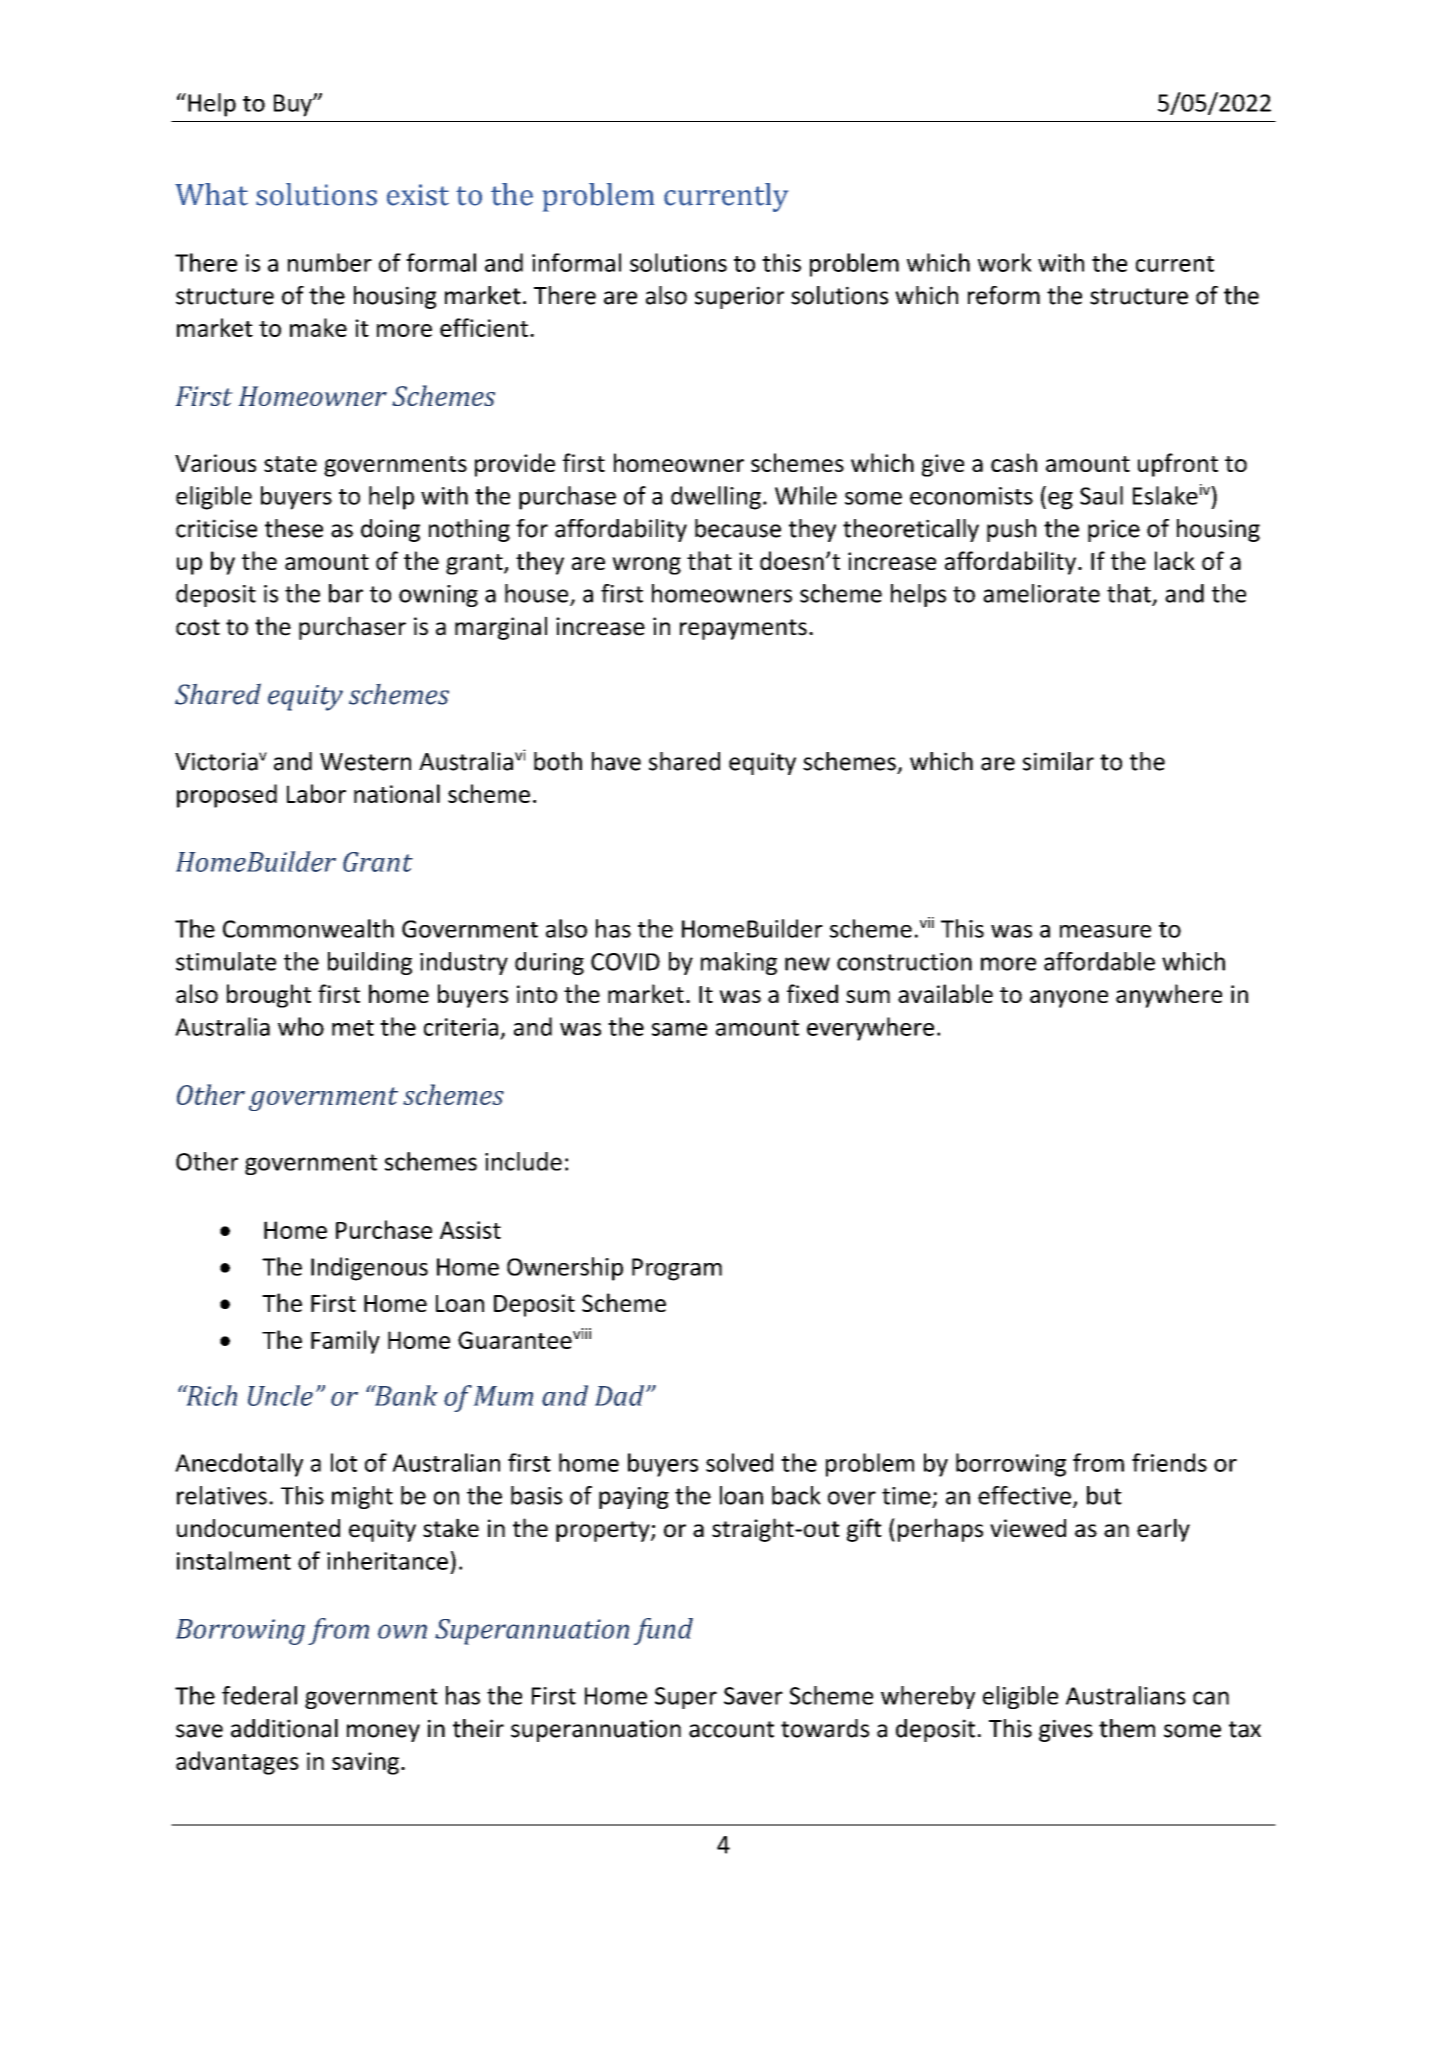 This screenshot has width=1447, height=2047. Describe the element at coordinates (369, 1269) in the screenshot. I see `Indigenous` at that location.
